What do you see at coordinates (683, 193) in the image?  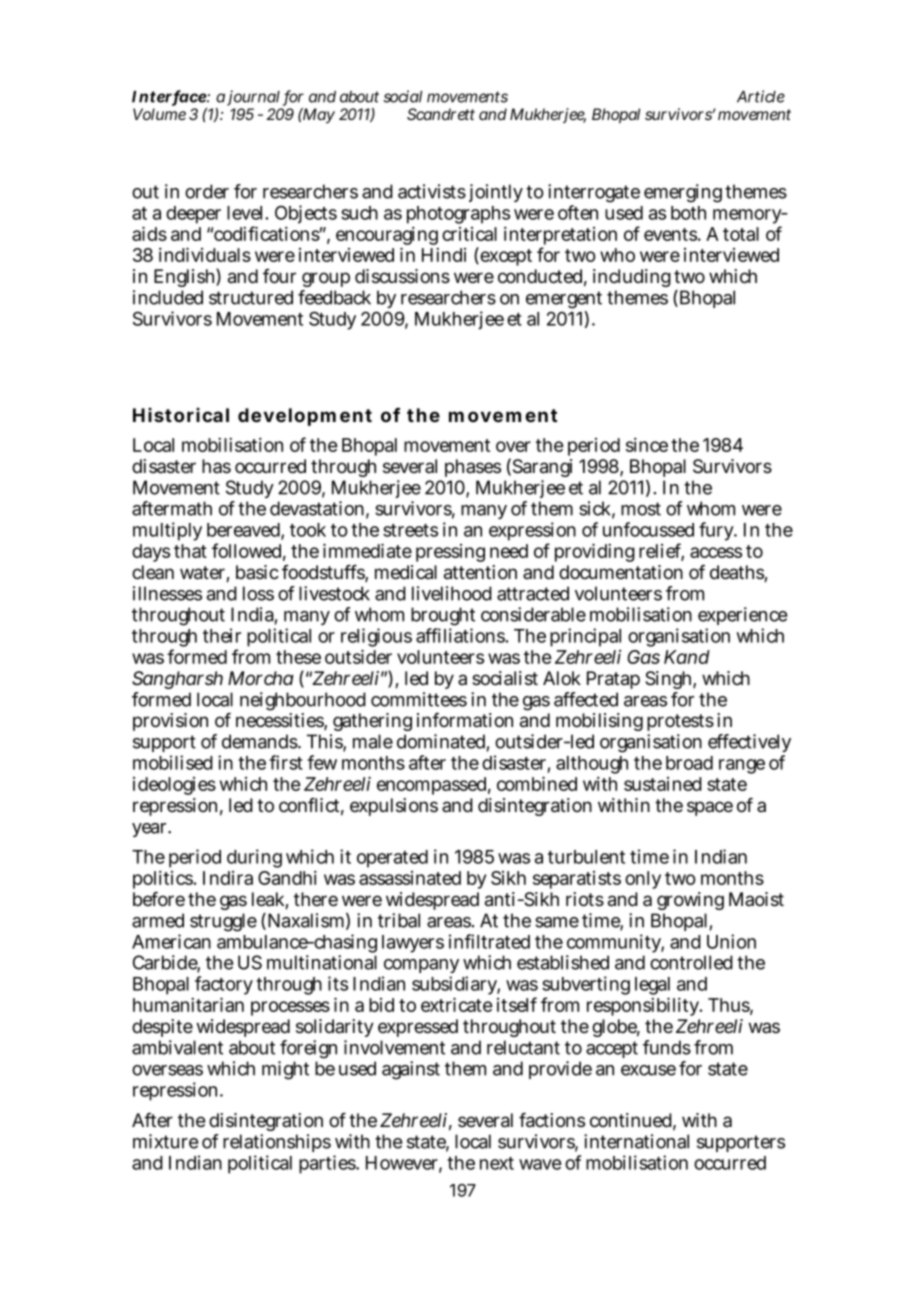 I see `emerging` at bounding box center [683, 193].
